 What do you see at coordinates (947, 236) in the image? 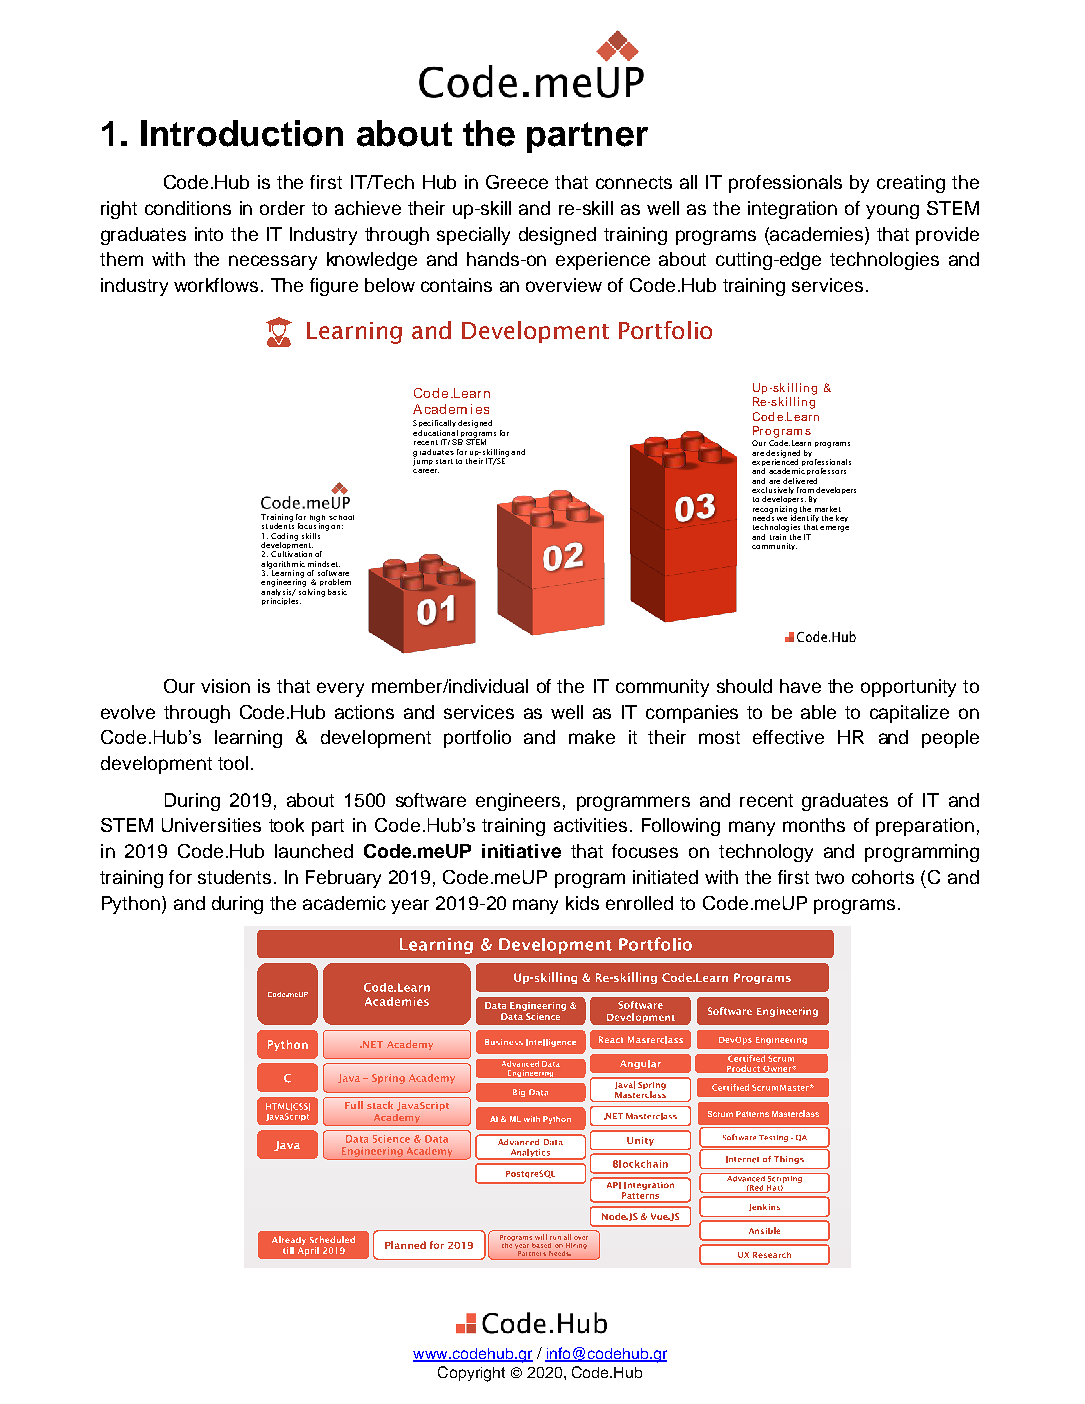
I see `provide` at bounding box center [947, 236].
